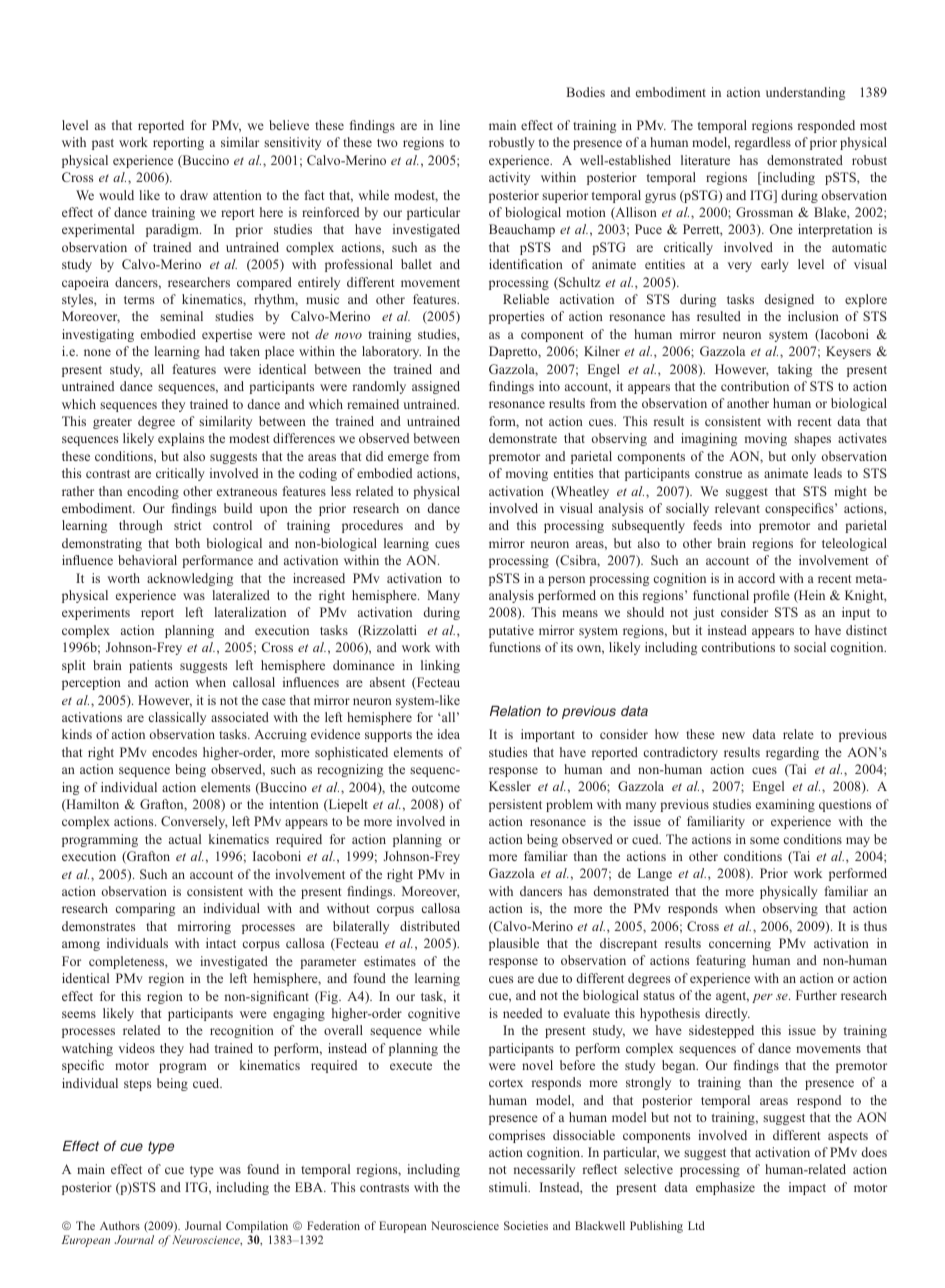 The height and width of the image is (1288, 945). Describe the element at coordinates (440, 666) in the image. I see `linking` at that location.
